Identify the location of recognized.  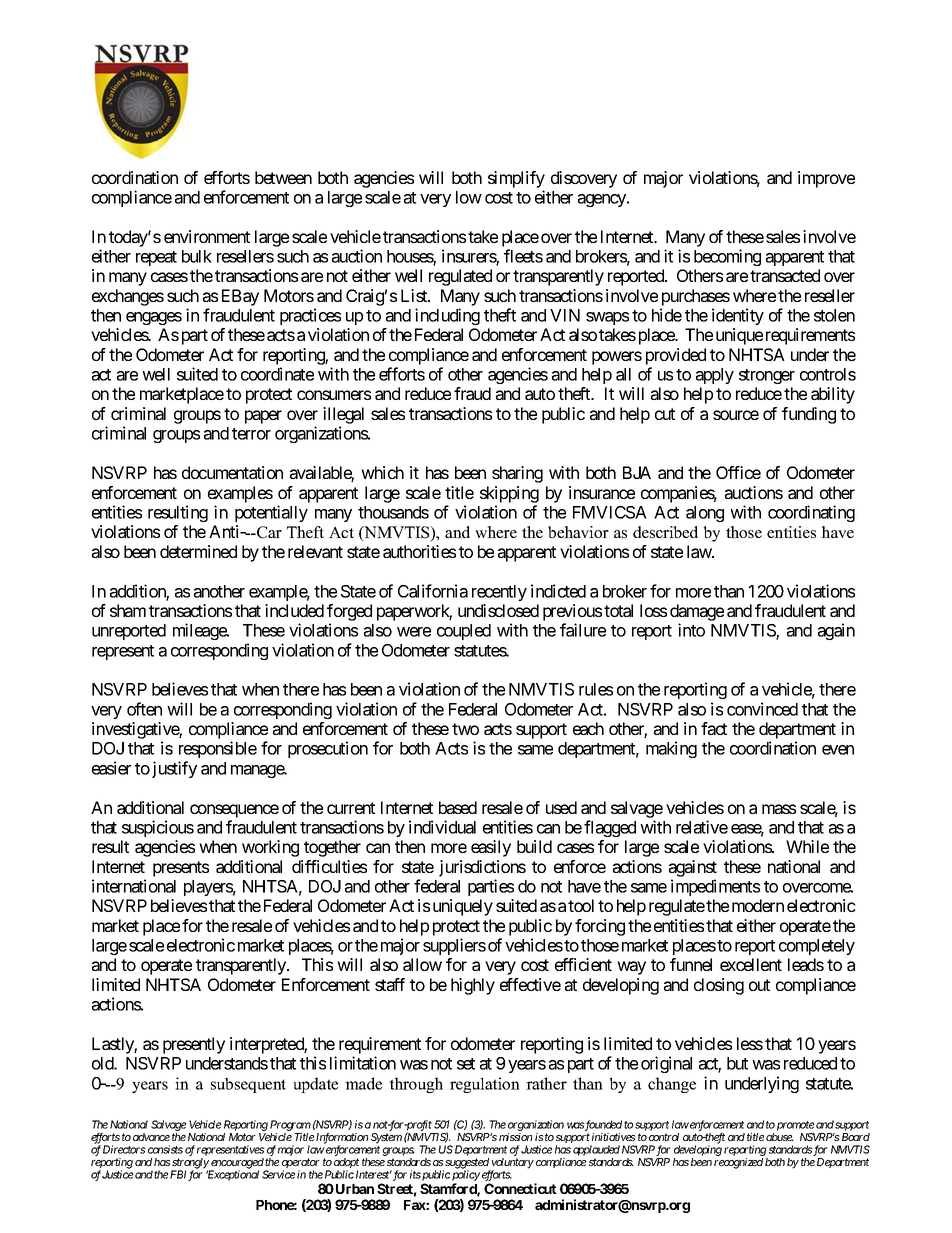
(738, 1163).
